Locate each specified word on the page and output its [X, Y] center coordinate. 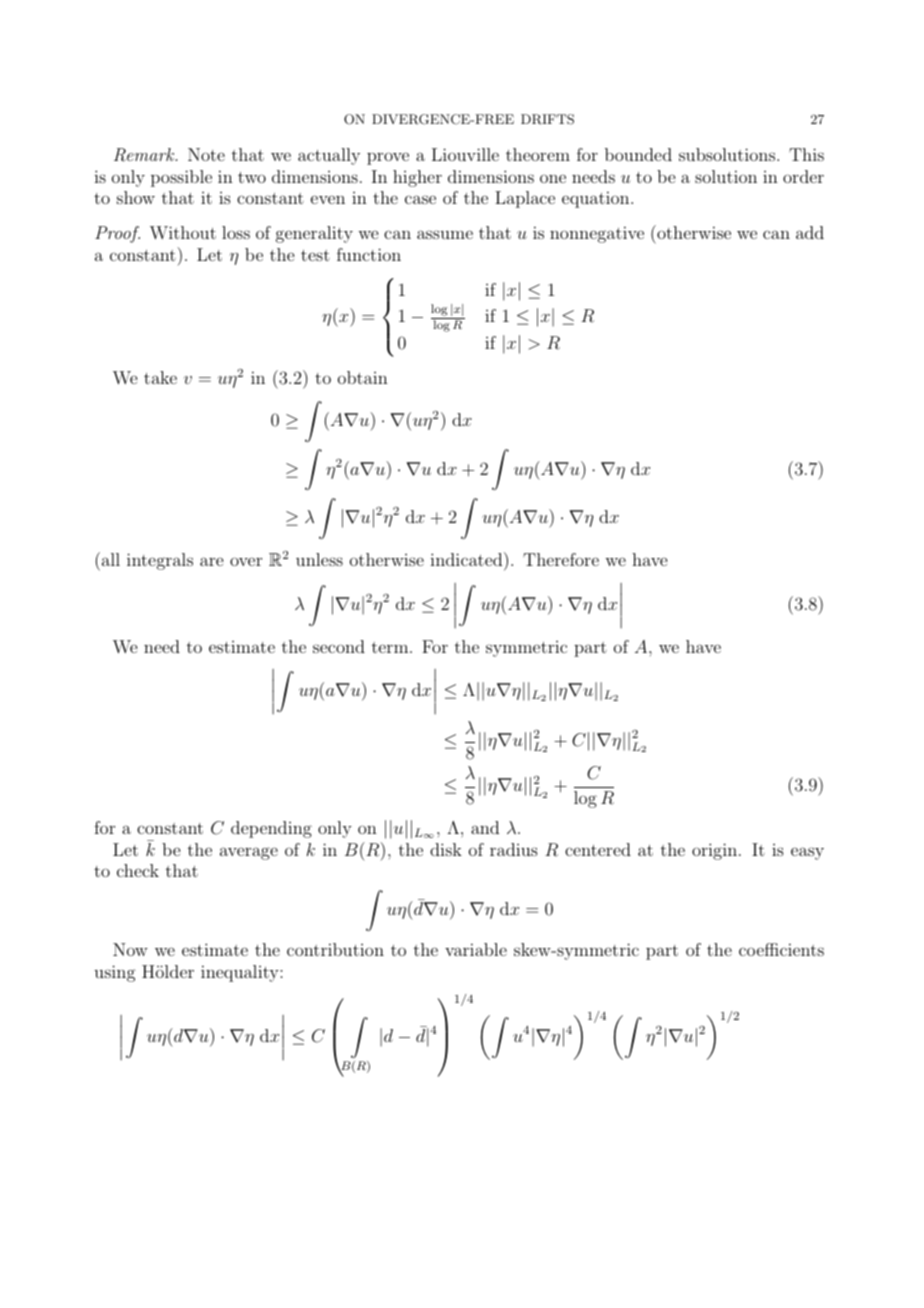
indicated [467, 559]
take [160, 377]
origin [714, 851]
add [810, 232]
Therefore [561, 559]
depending [271, 829]
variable [476, 949]
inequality [241, 973]
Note [206, 154]
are [211, 561]
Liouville [465, 154]
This [806, 154]
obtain [363, 377]
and [485, 827]
